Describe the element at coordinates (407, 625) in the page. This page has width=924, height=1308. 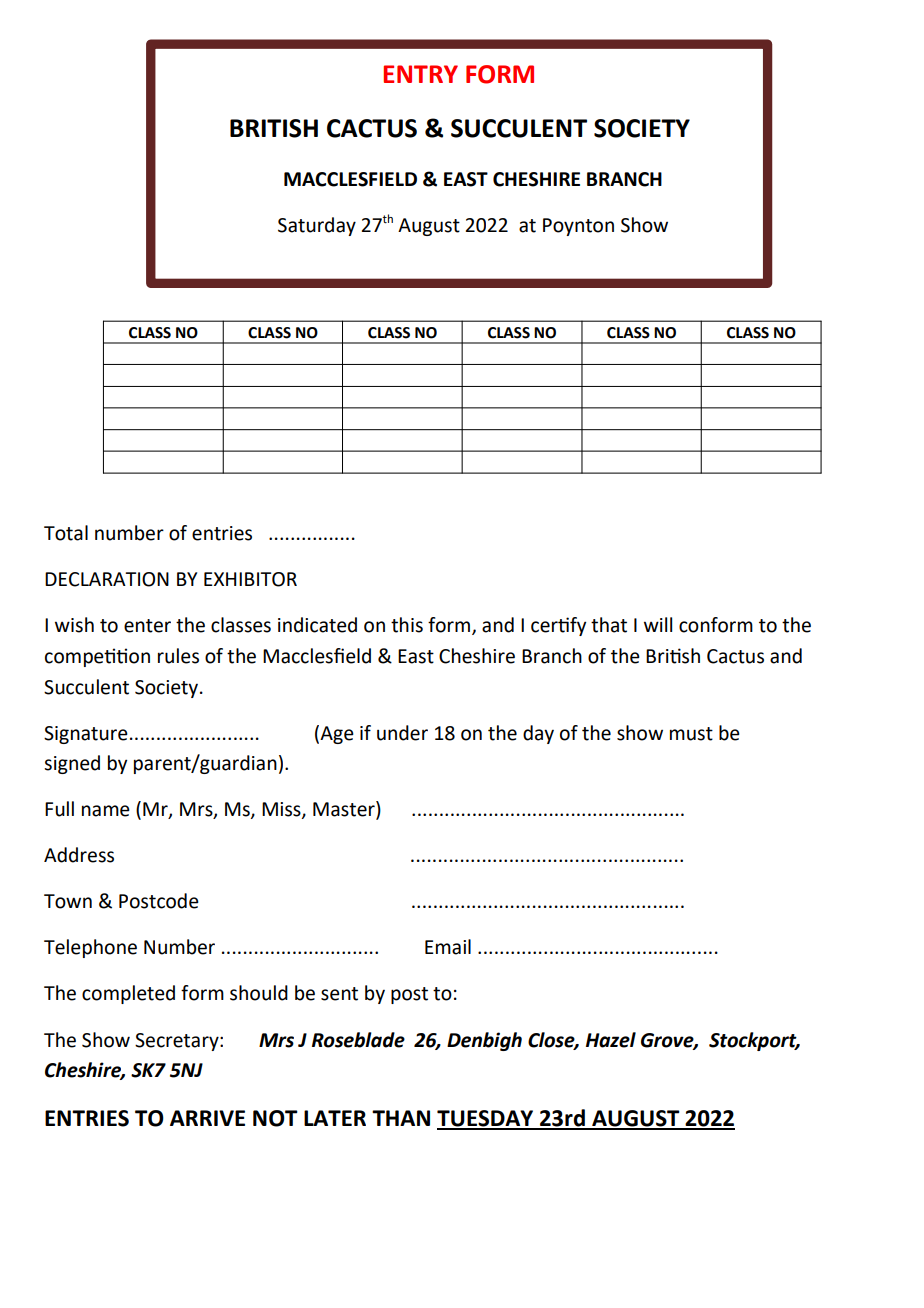
I see `this` at that location.
